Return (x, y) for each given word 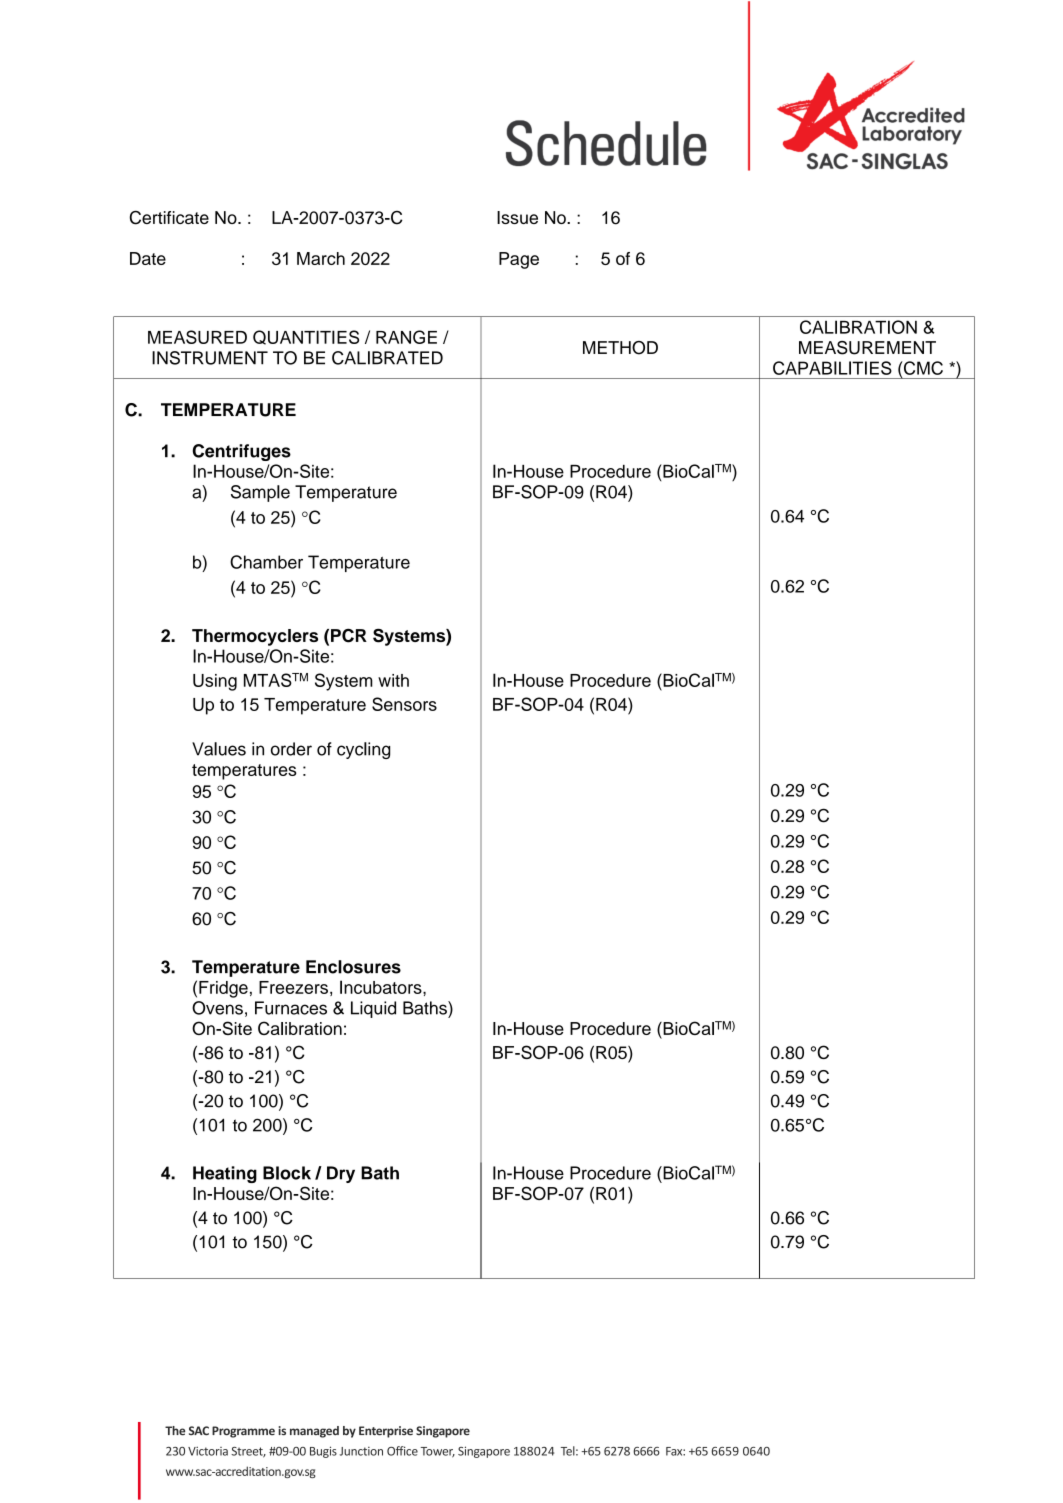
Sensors (404, 704)
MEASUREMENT (867, 348)
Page (519, 260)
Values (219, 749)
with (393, 680)
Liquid (373, 1009)
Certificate (169, 217)
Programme (243, 1432)
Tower (438, 1452)
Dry (341, 1174)
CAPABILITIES (832, 368)
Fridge (223, 989)
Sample (260, 493)
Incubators (382, 987)
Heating (225, 1174)
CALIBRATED (387, 358)
